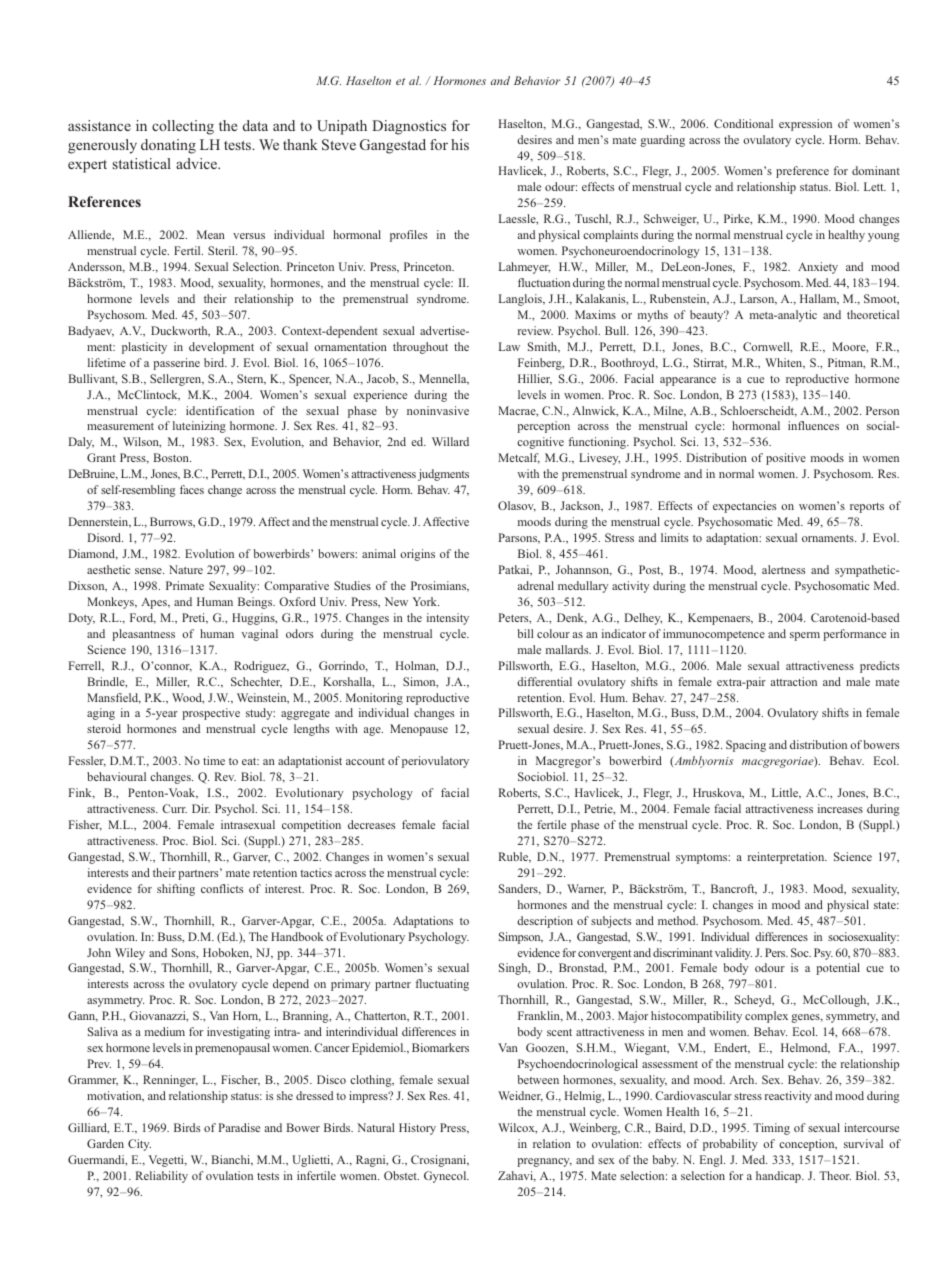 Image resolution: width=952 pixels, height=1270 pixels. Describe the element at coordinates (174, 808) in the document. I see `Curr` at that location.
